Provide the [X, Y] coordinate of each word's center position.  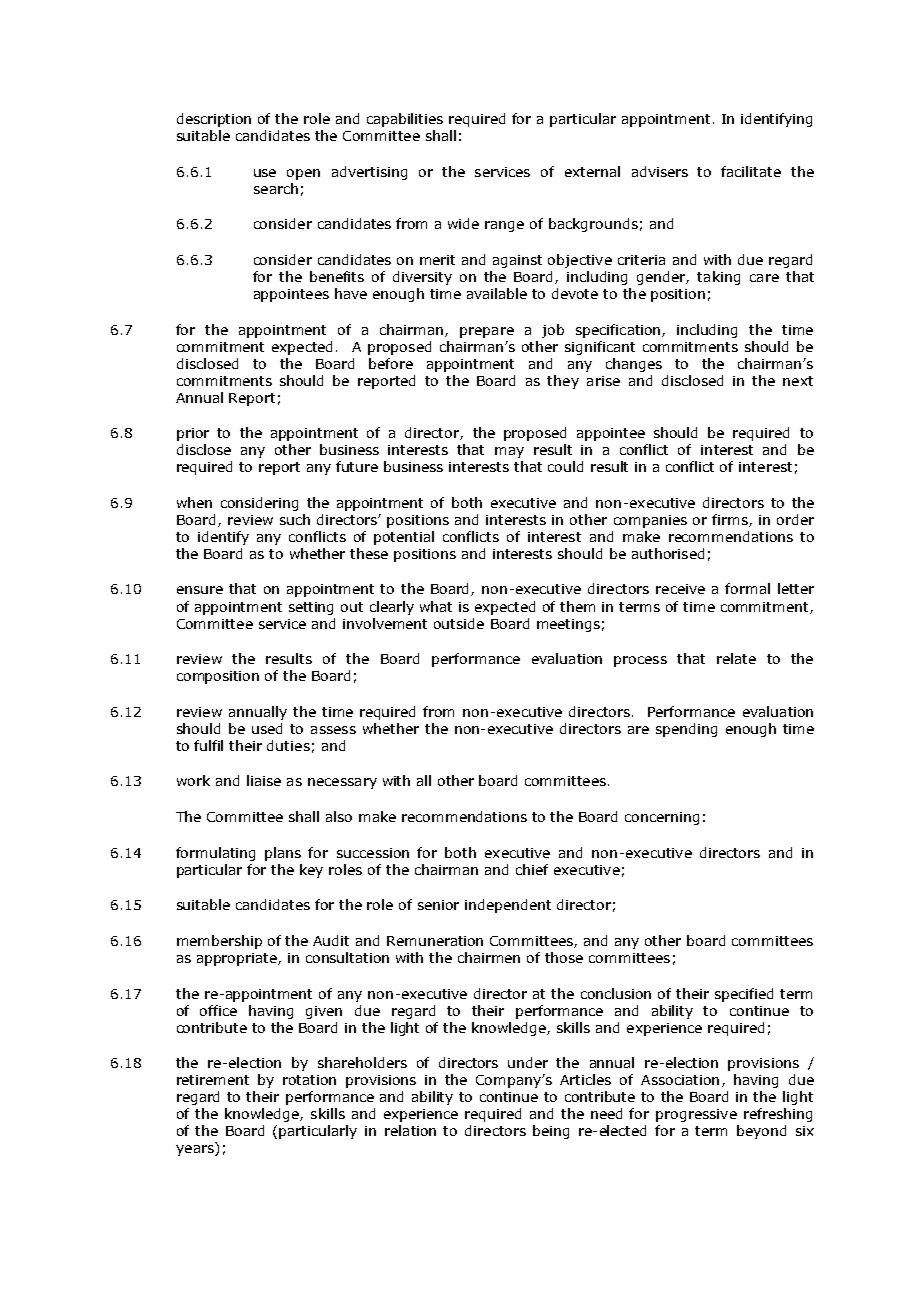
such [295, 519]
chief [532, 869]
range [504, 226]
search [276, 188]
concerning [662, 818]
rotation [309, 1080]
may [509, 452]
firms [731, 520]
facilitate [751, 171]
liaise [264, 780]
